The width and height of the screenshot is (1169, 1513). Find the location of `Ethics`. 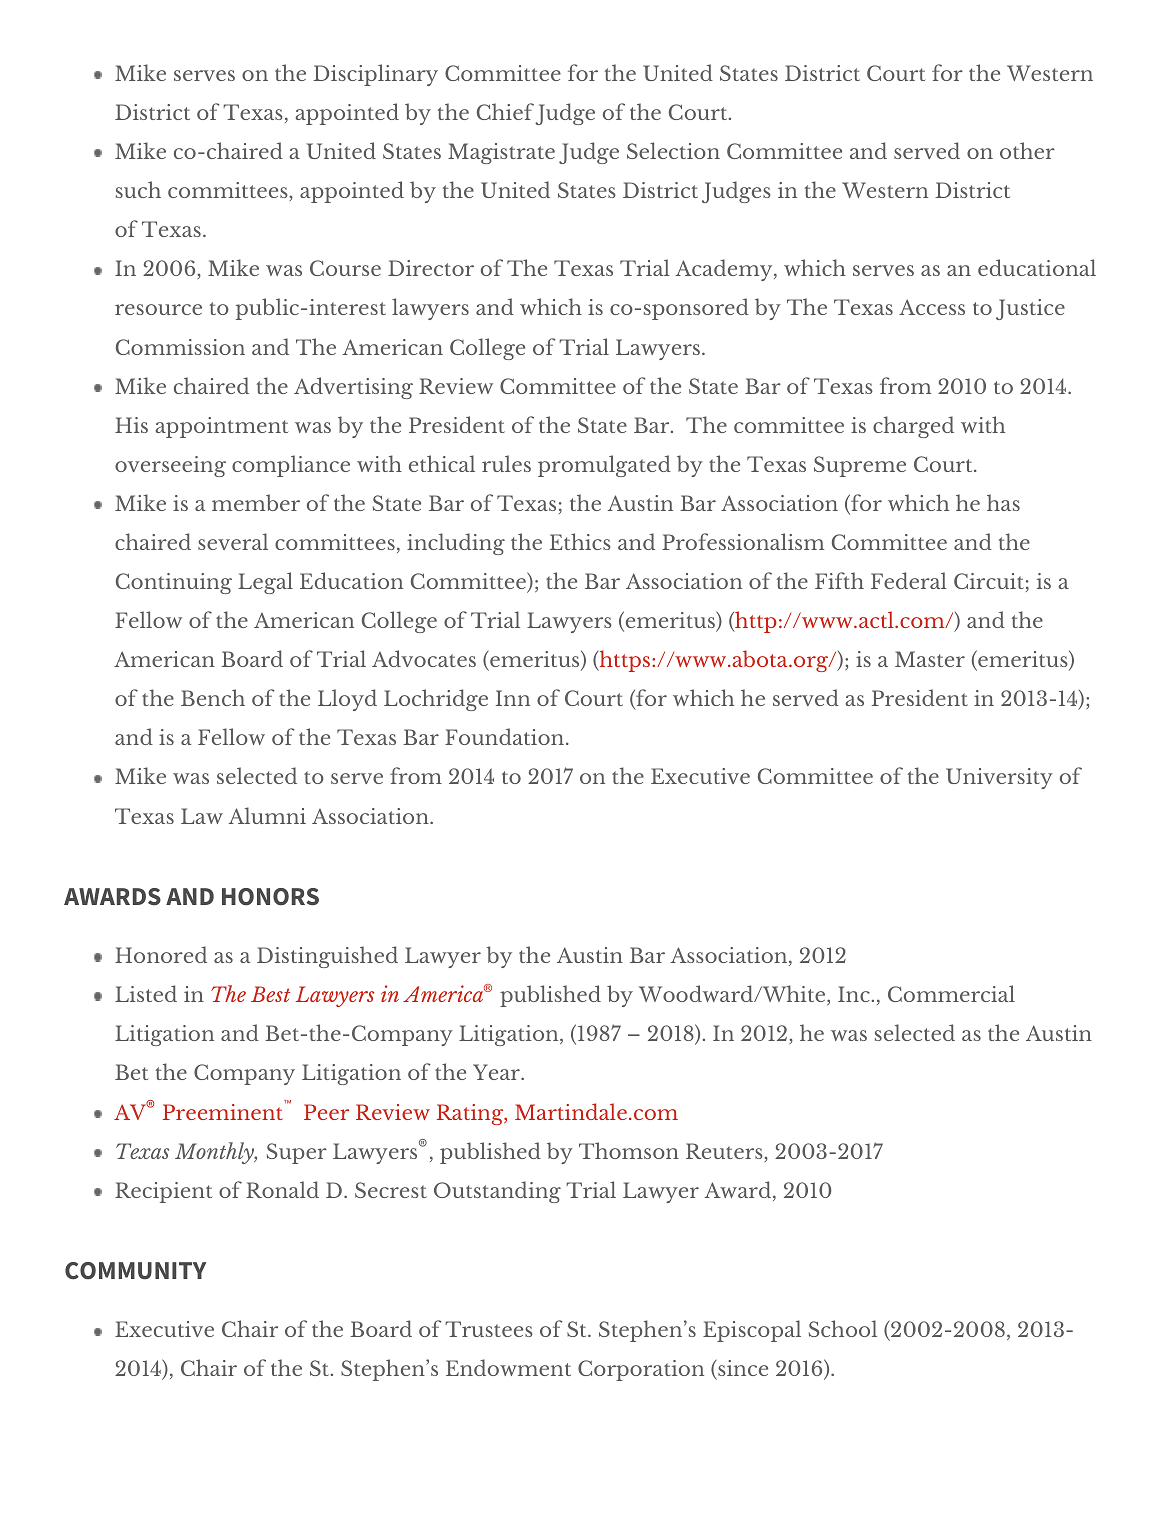

Ethics is located at coordinates (580, 541).
